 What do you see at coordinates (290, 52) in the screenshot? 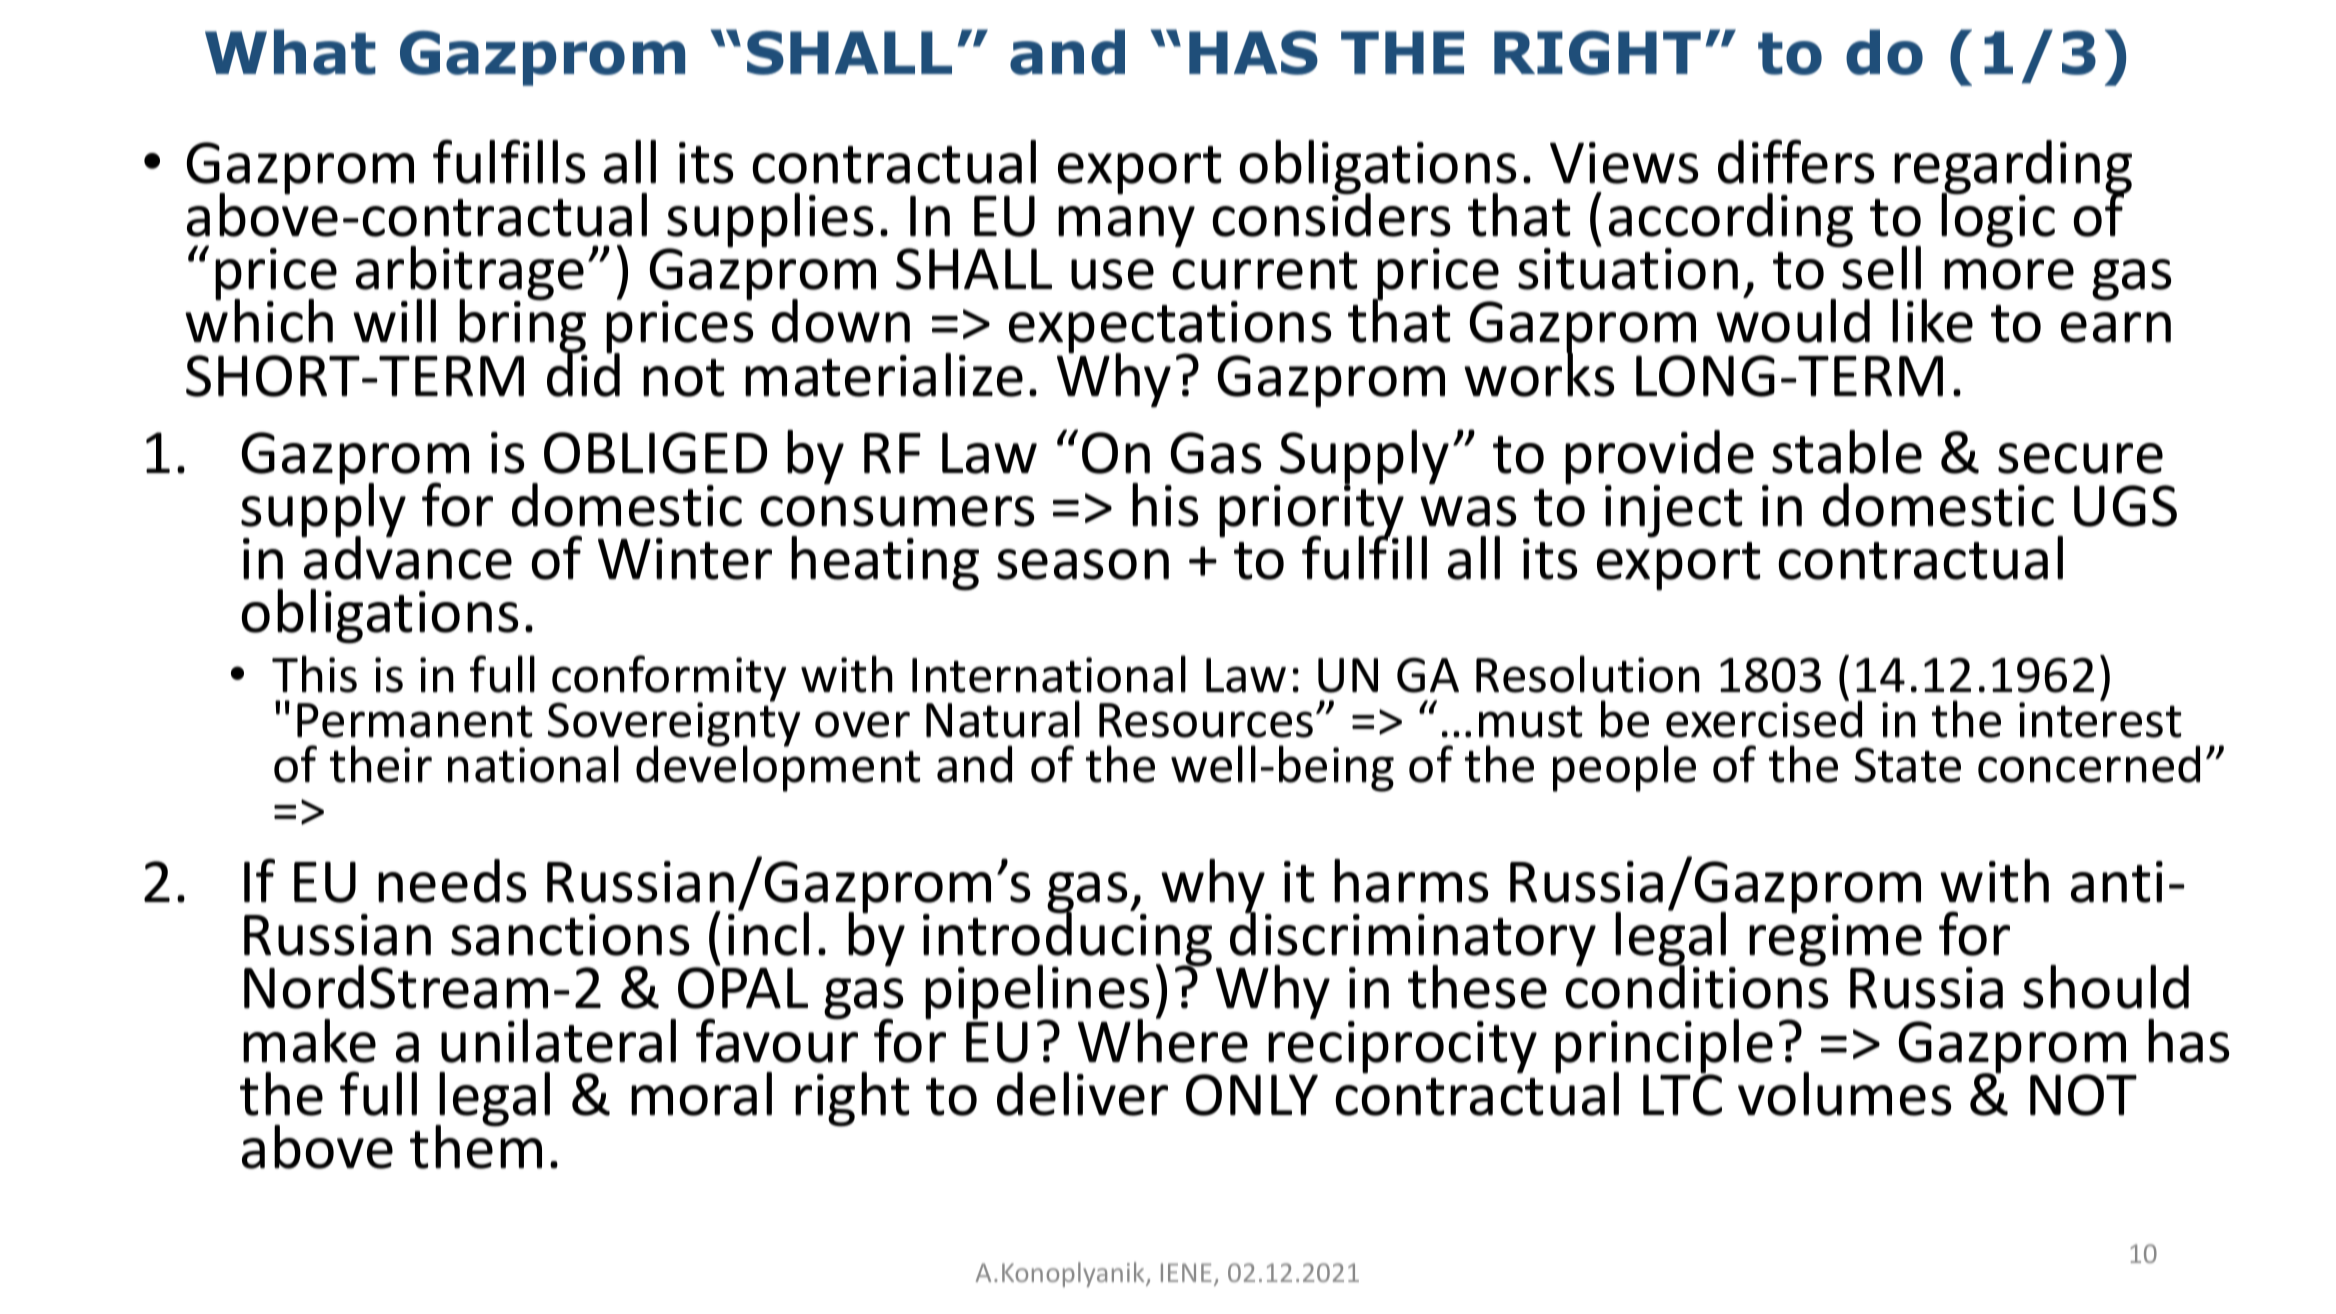
I see `What` at bounding box center [290, 52].
